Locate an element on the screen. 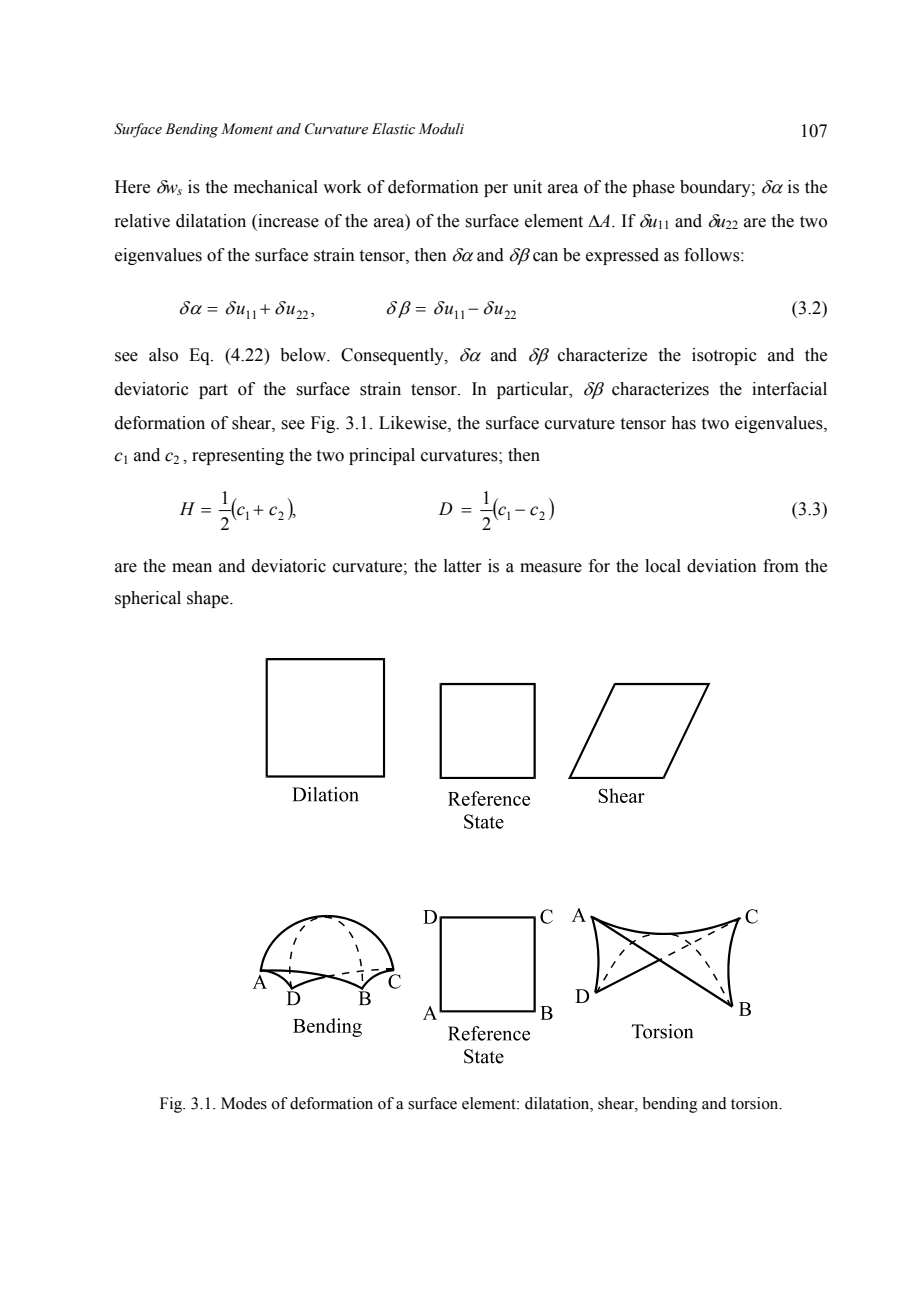 This screenshot has width=924, height=1308. Moment is located at coordinates (247, 129).
